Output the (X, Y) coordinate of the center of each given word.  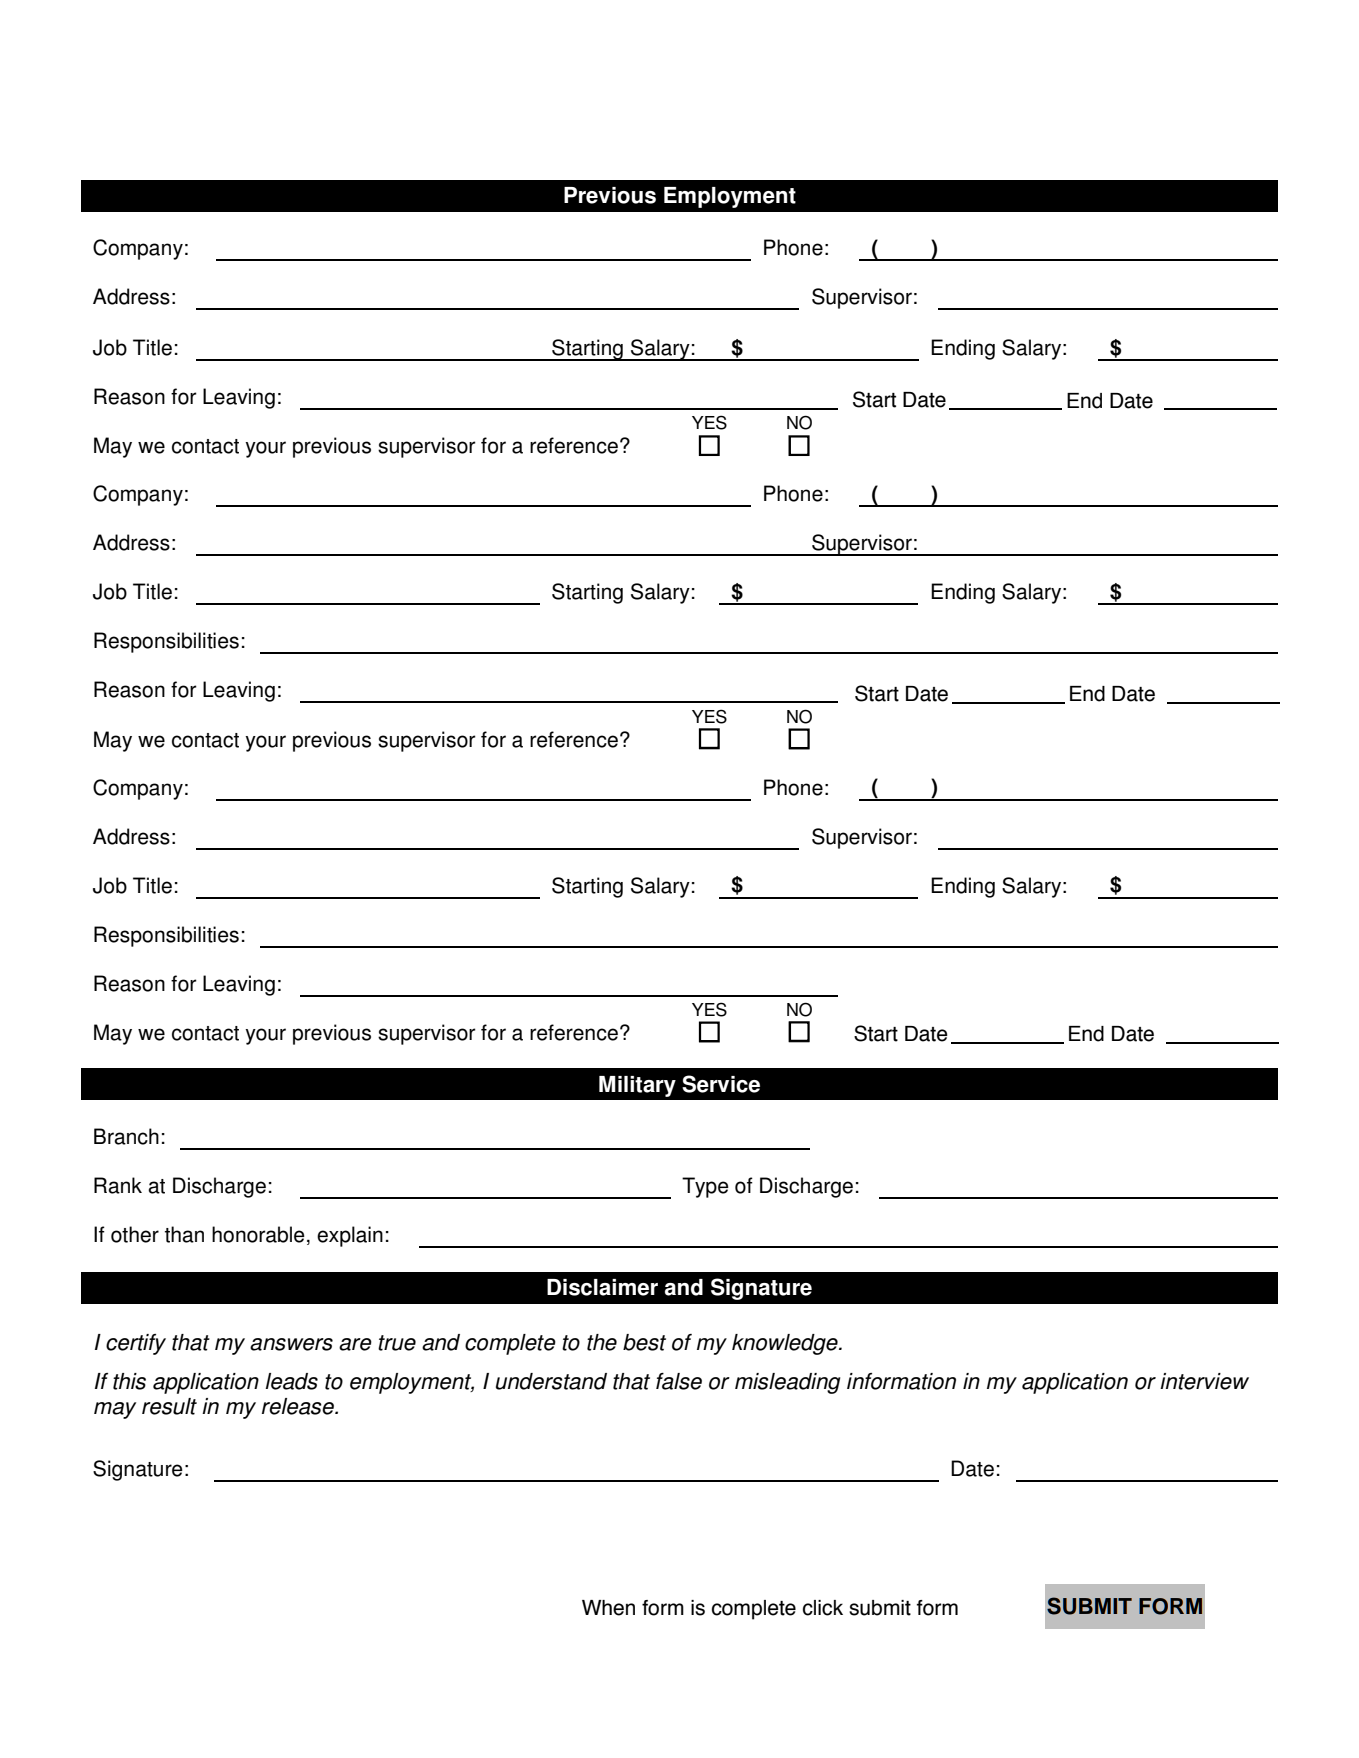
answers (291, 1344)
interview (1204, 1381)
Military (637, 1086)
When (608, 1608)
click (823, 1608)
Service (721, 1084)
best (644, 1342)
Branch (126, 1136)
